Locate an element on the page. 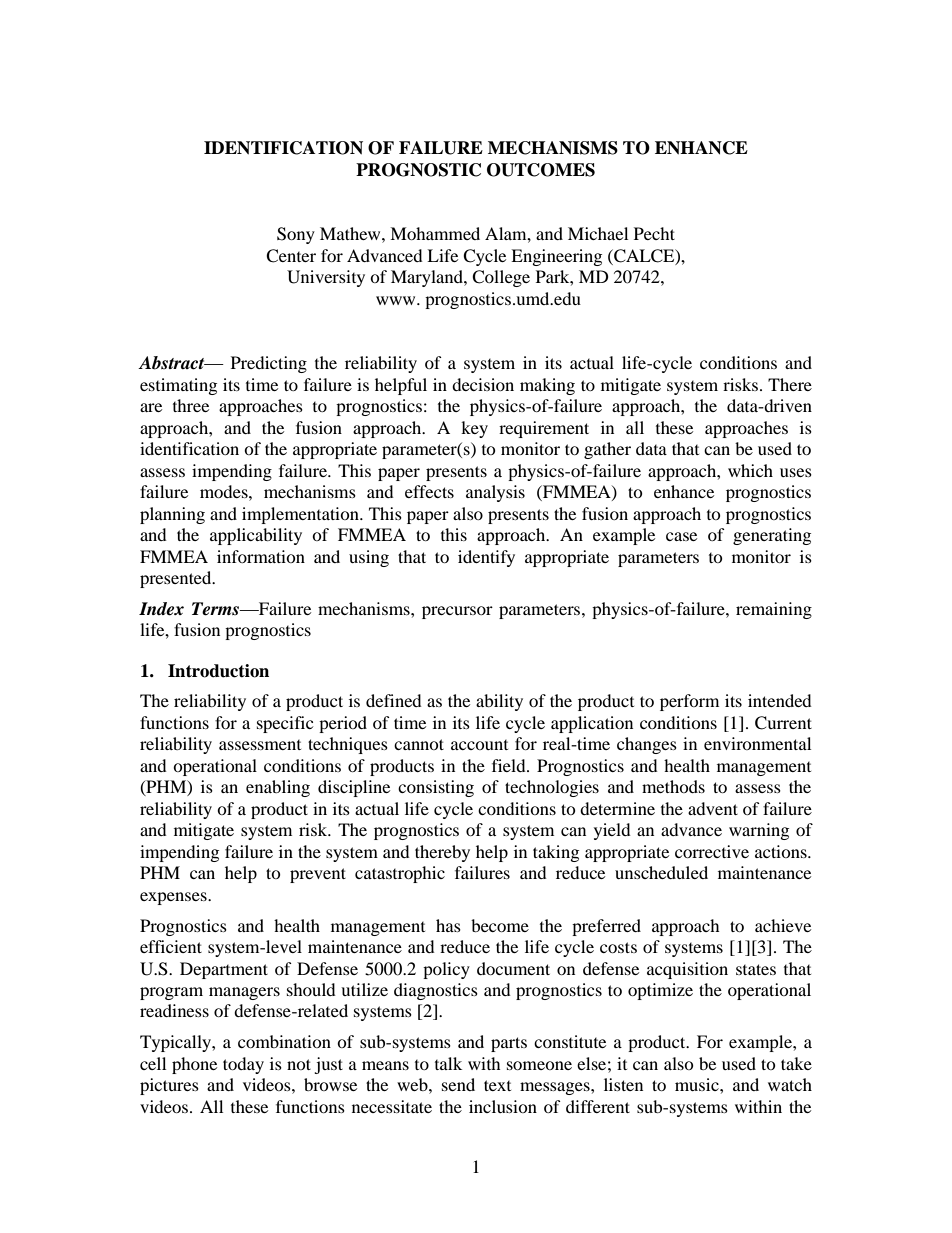  remaining is located at coordinates (774, 610).
